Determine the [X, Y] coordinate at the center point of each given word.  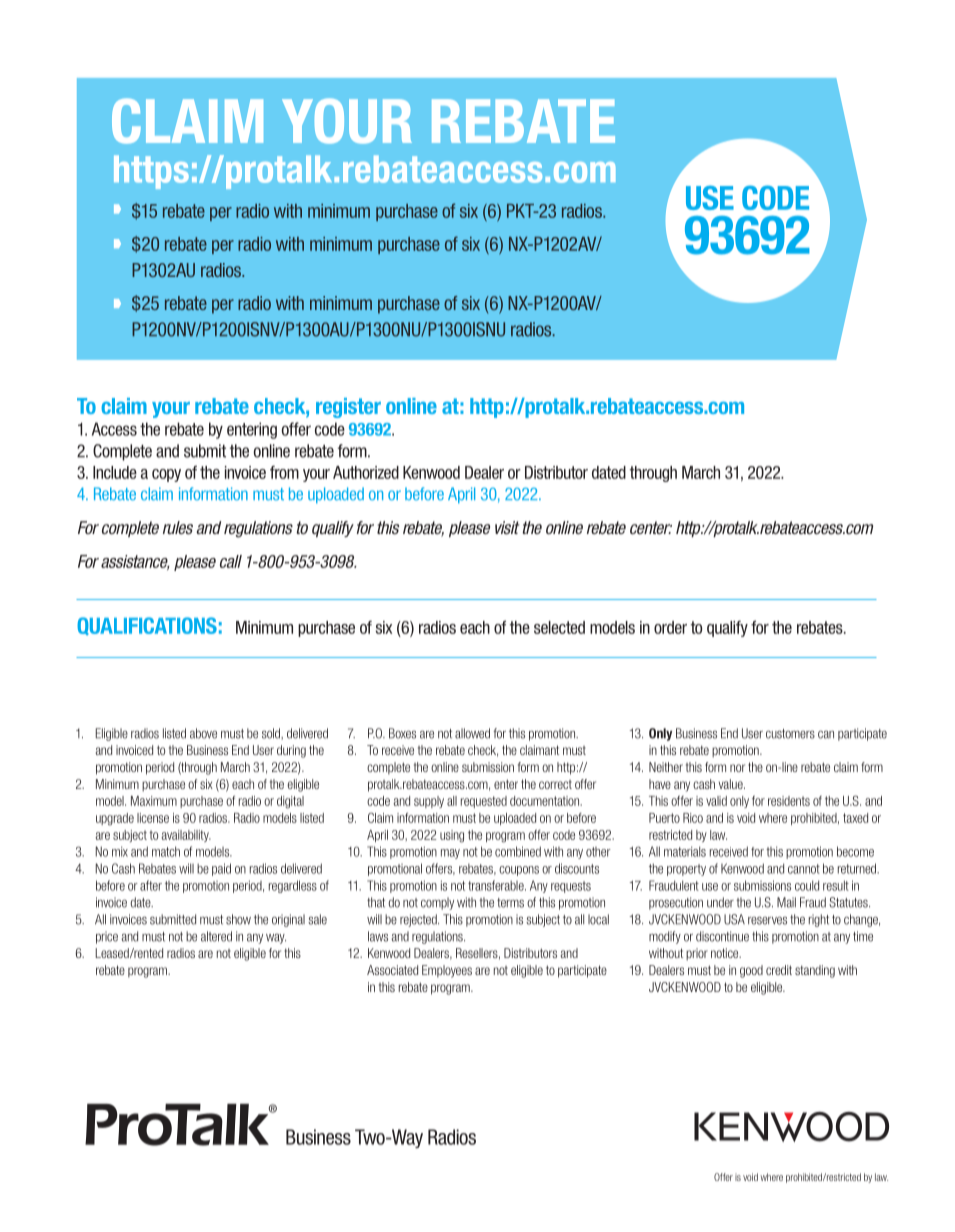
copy [166, 475]
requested [484, 802]
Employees [447, 971]
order [670, 627]
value [732, 784]
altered [216, 936]
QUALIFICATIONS [147, 626]
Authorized [366, 472]
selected [559, 627]
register [348, 408]
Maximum [154, 801]
